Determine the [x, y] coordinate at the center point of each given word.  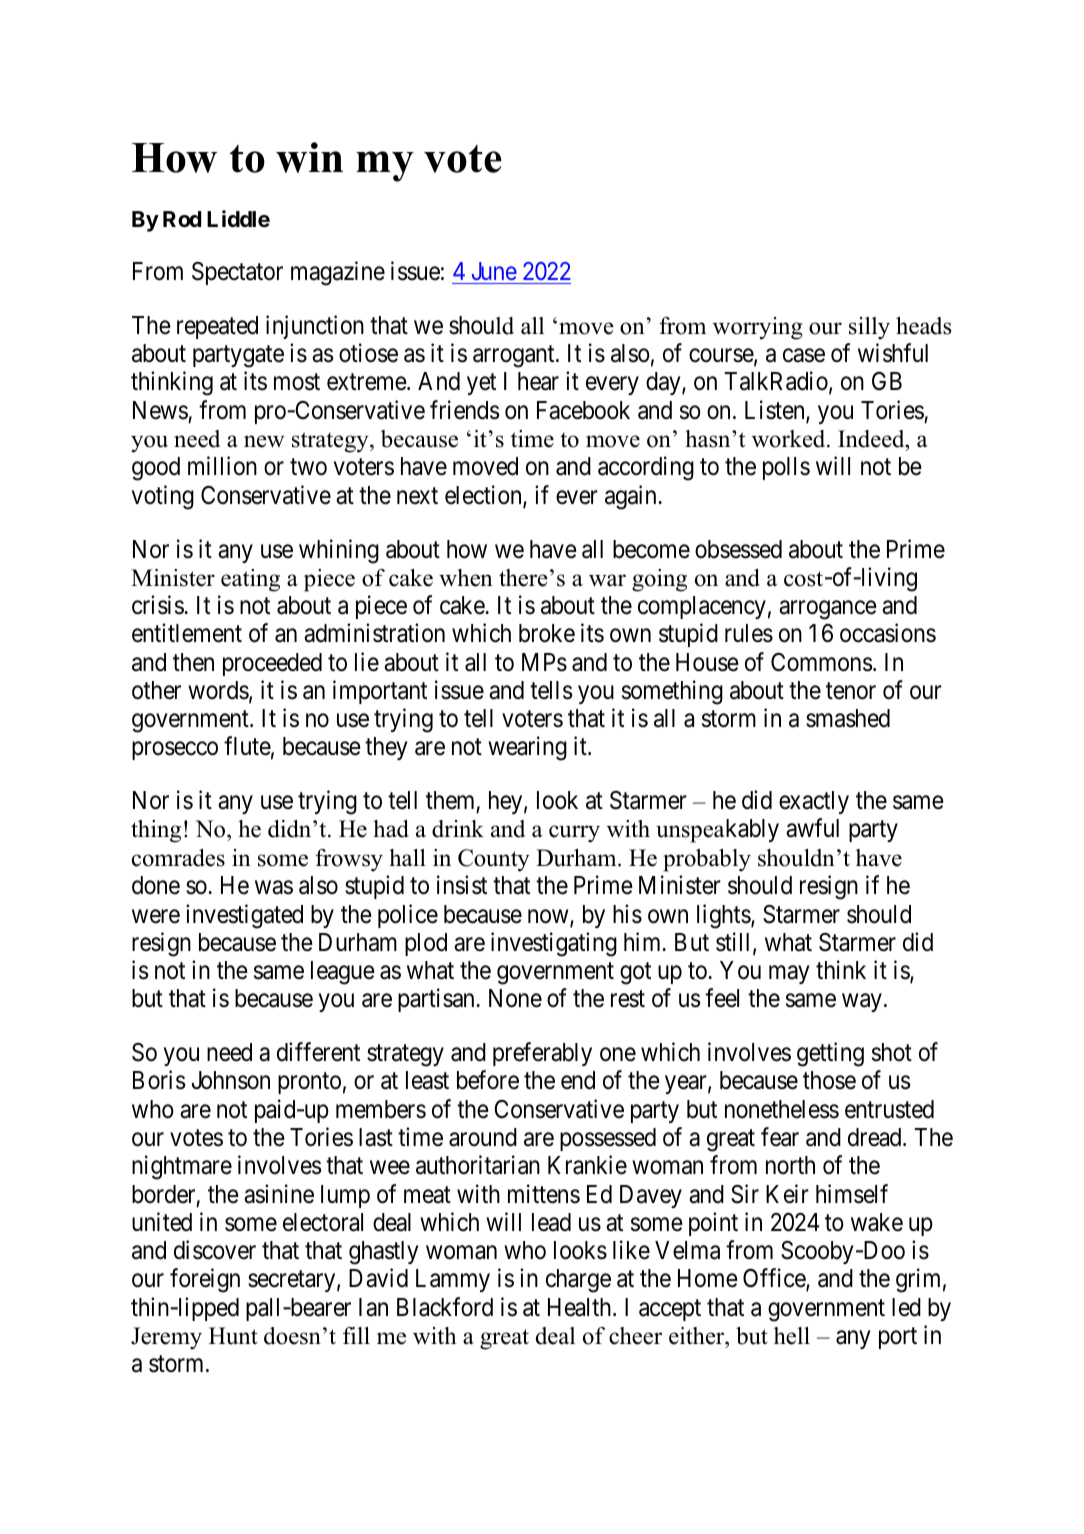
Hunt [233, 1336]
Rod [182, 219]
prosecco [175, 751]
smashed [848, 718]
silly [869, 328]
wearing [527, 749]
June [494, 271]
